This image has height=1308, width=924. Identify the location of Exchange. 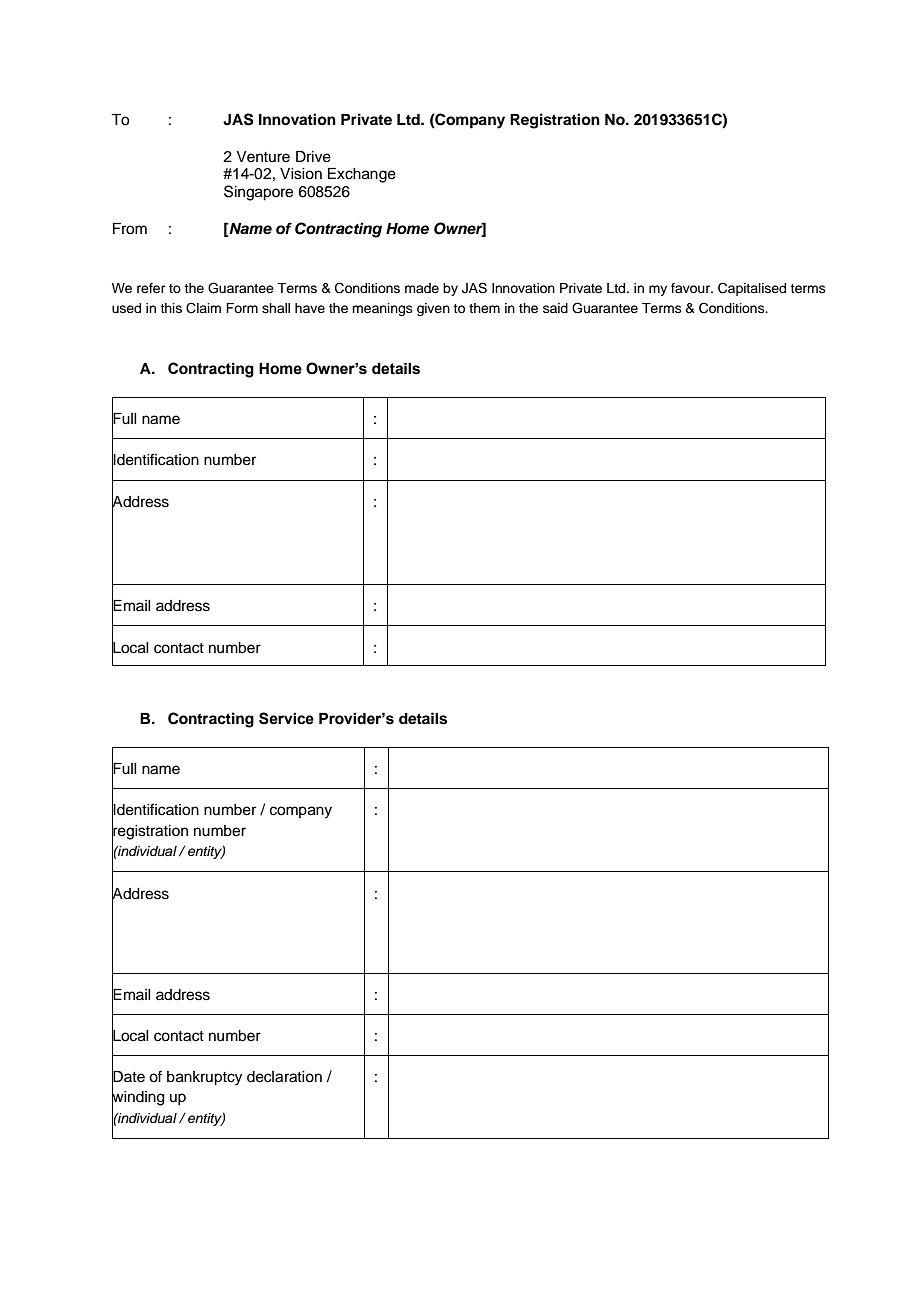
(362, 175).
